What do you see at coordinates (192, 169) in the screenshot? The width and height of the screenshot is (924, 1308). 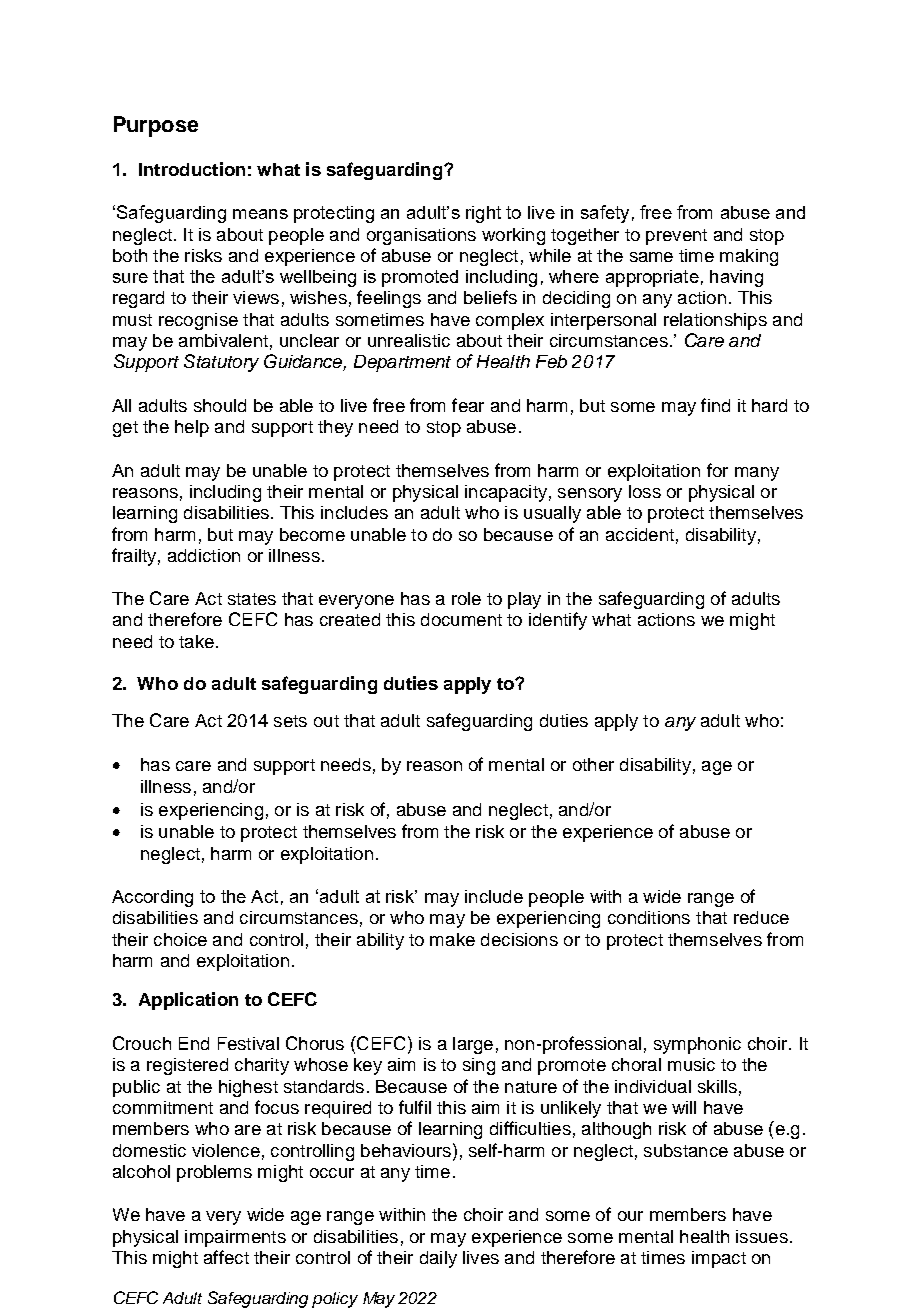 I see `Introduction` at bounding box center [192, 169].
